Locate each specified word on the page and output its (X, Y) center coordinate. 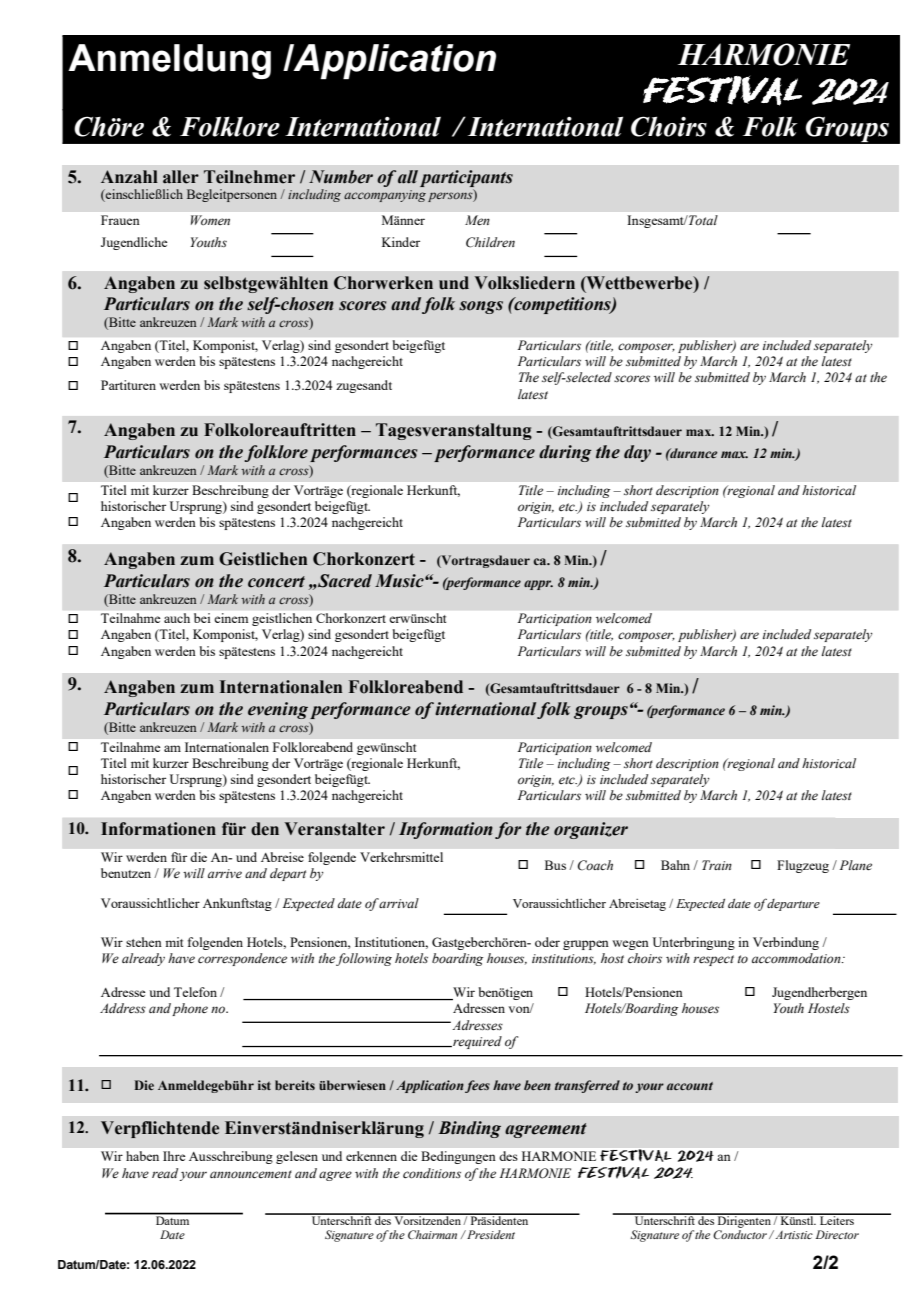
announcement (251, 1174)
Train (717, 865)
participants (466, 178)
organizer (591, 830)
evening (278, 710)
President (490, 1234)
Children (490, 242)
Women (210, 220)
